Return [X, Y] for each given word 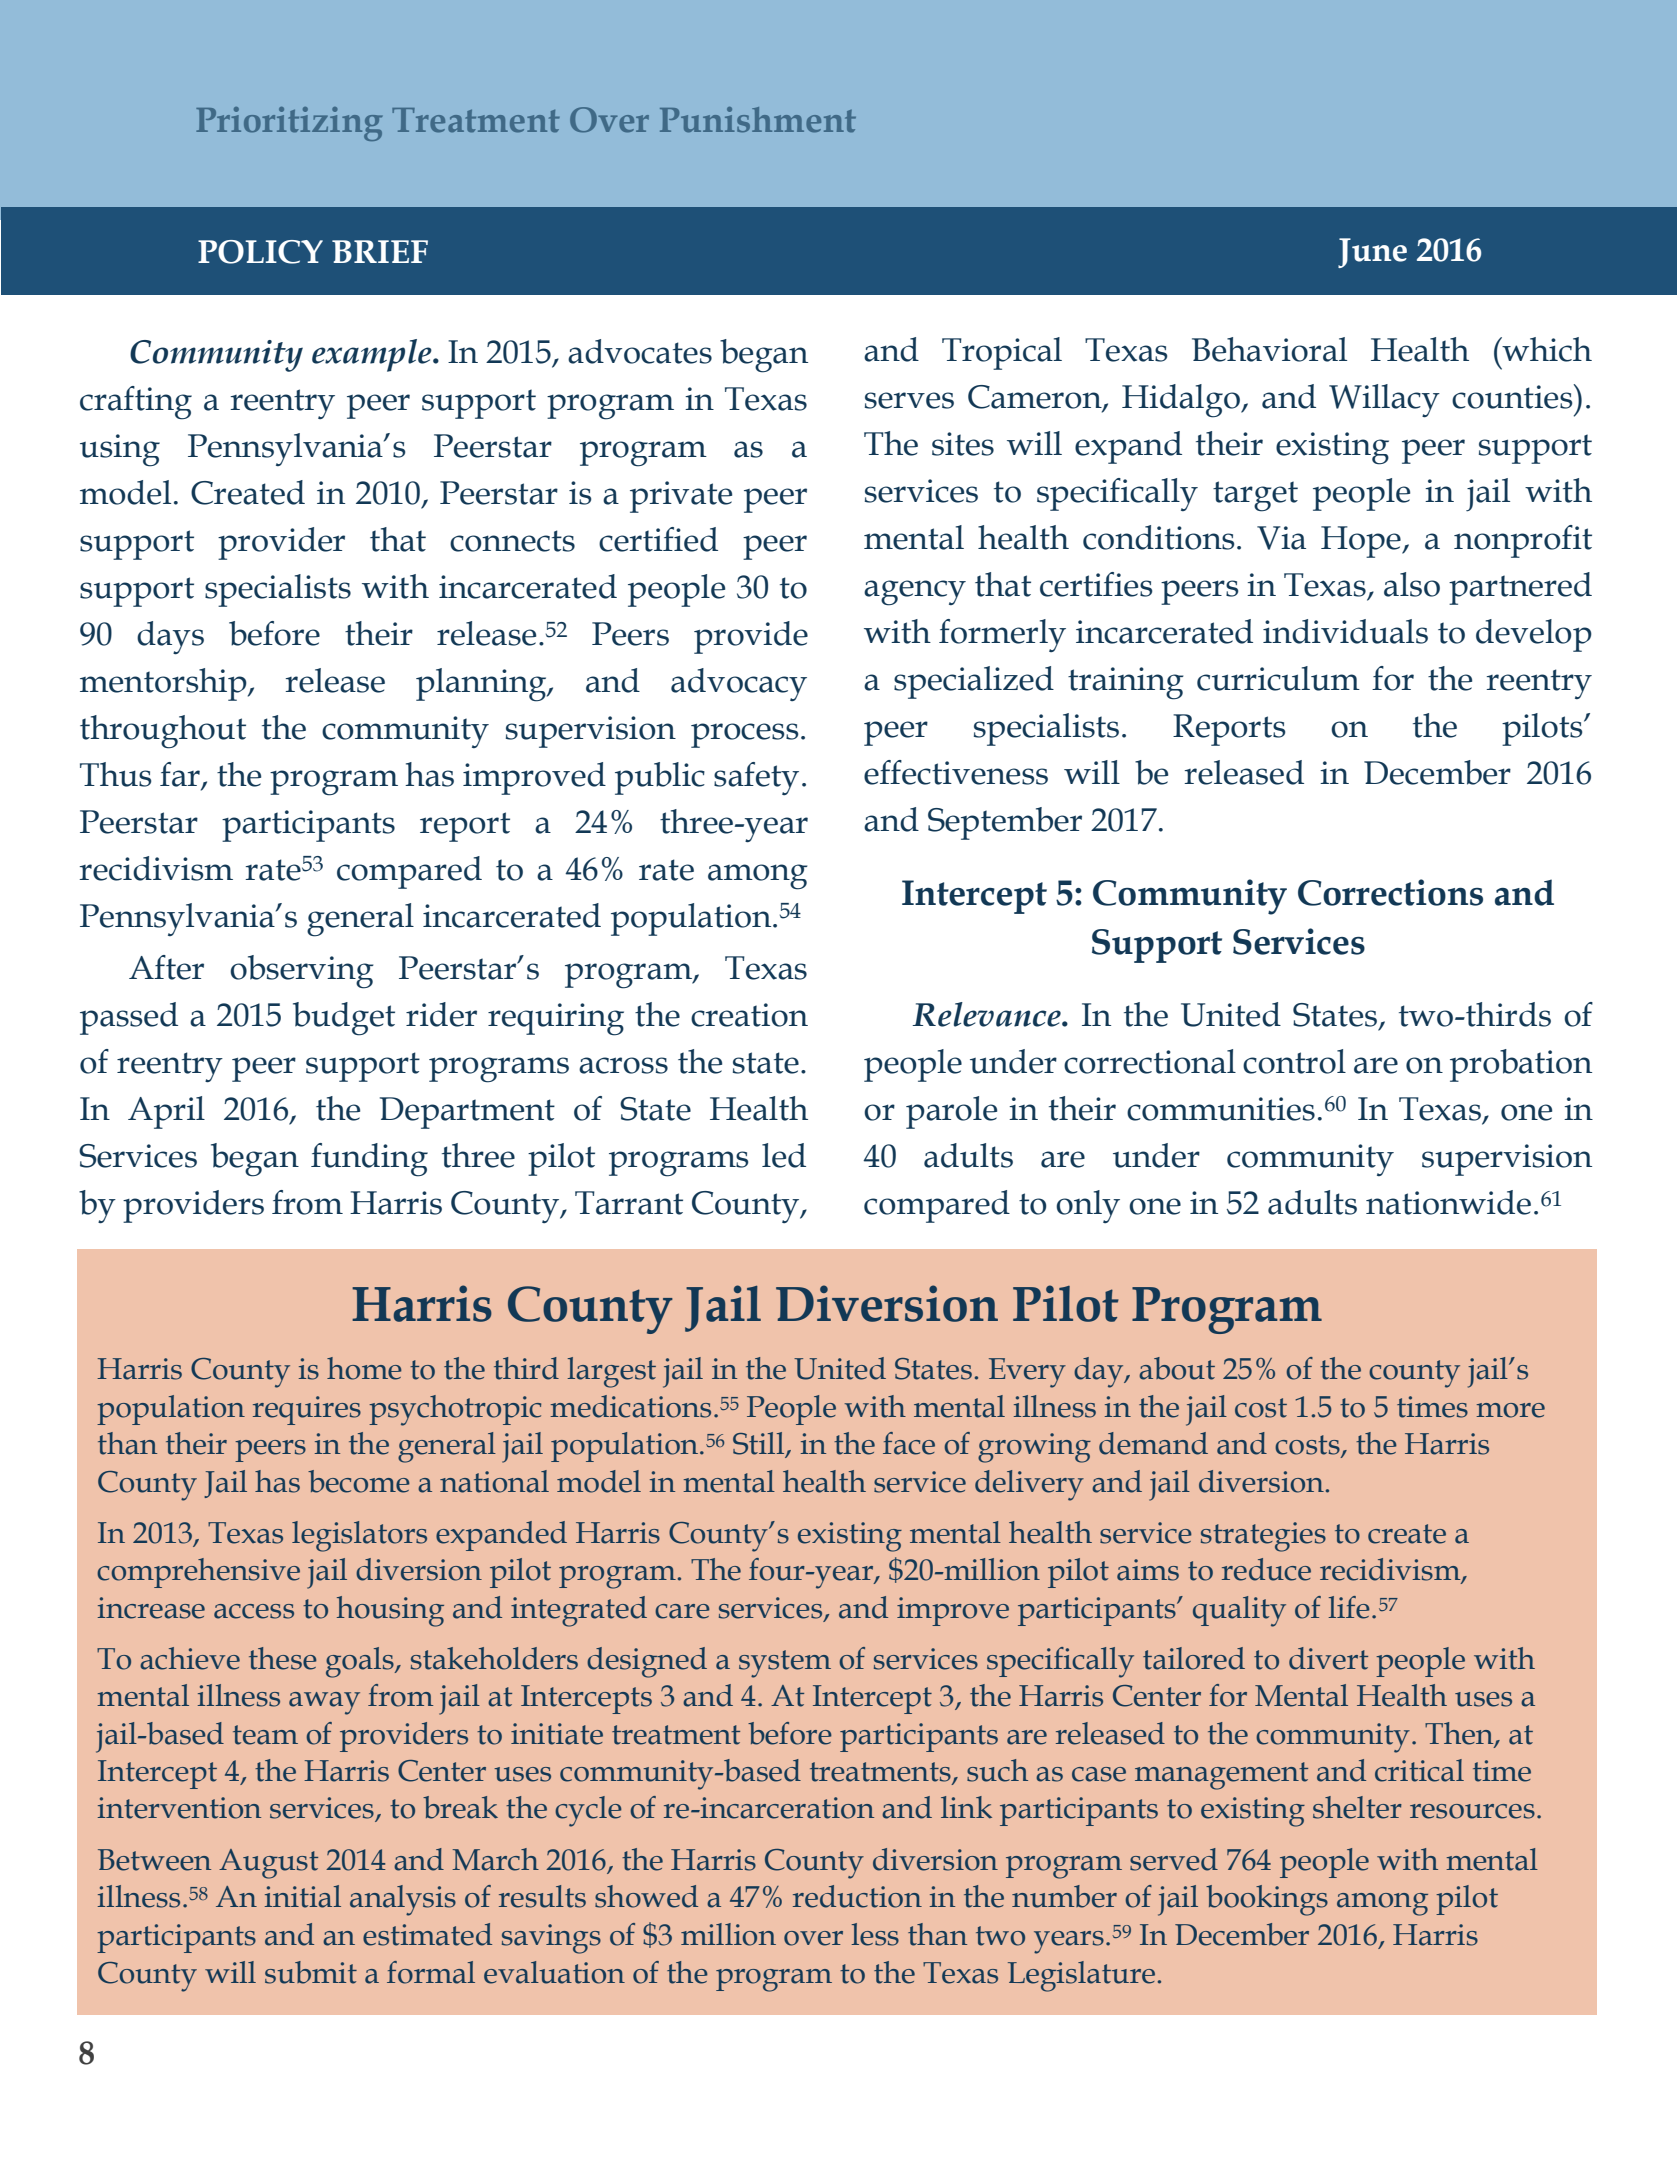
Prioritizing [289, 124]
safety [756, 778]
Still [760, 1444]
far [181, 775]
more [1510, 1410]
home [364, 1368]
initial [303, 1896]
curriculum [1278, 678]
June [1372, 253]
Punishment [758, 119]
